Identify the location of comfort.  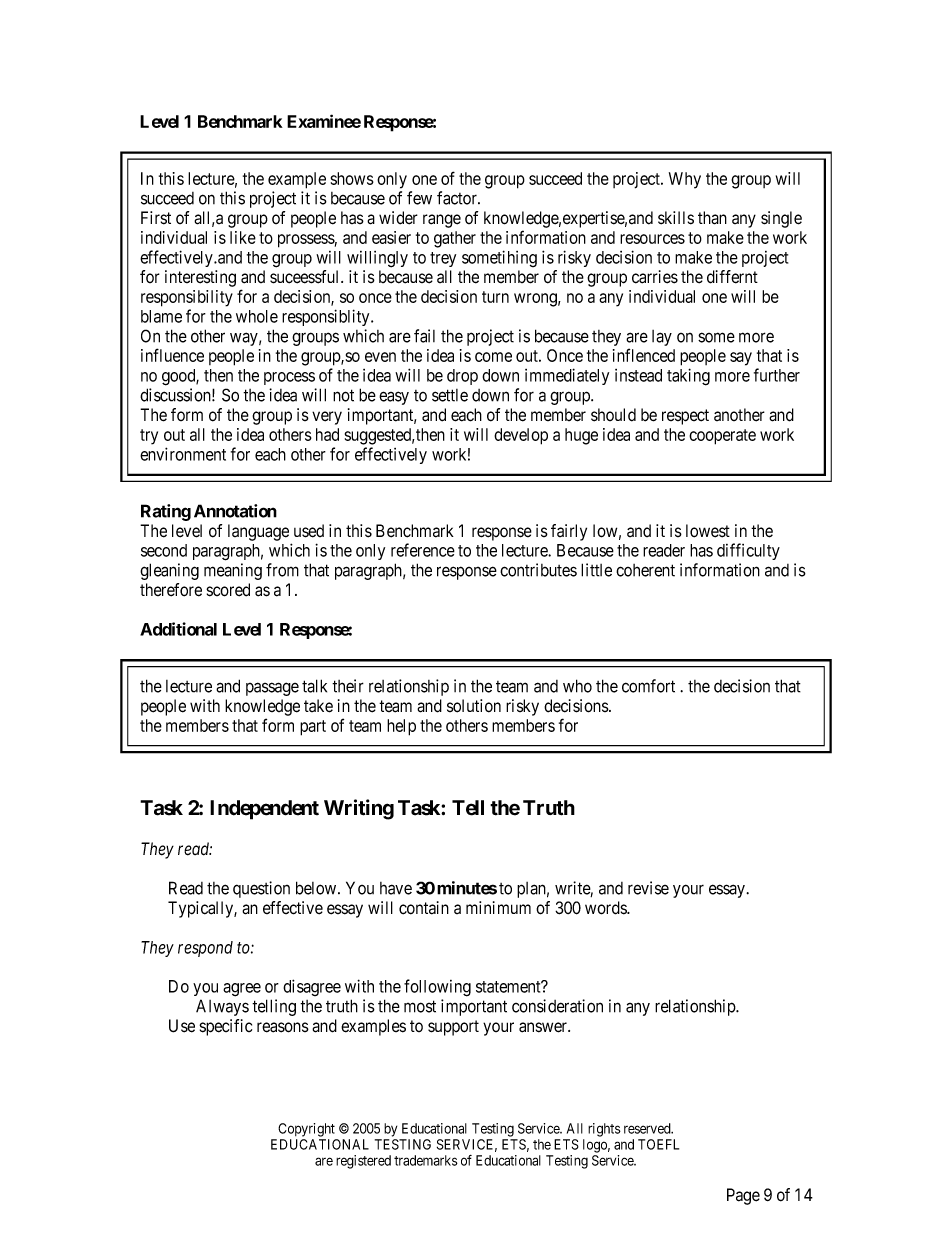
(648, 686).
